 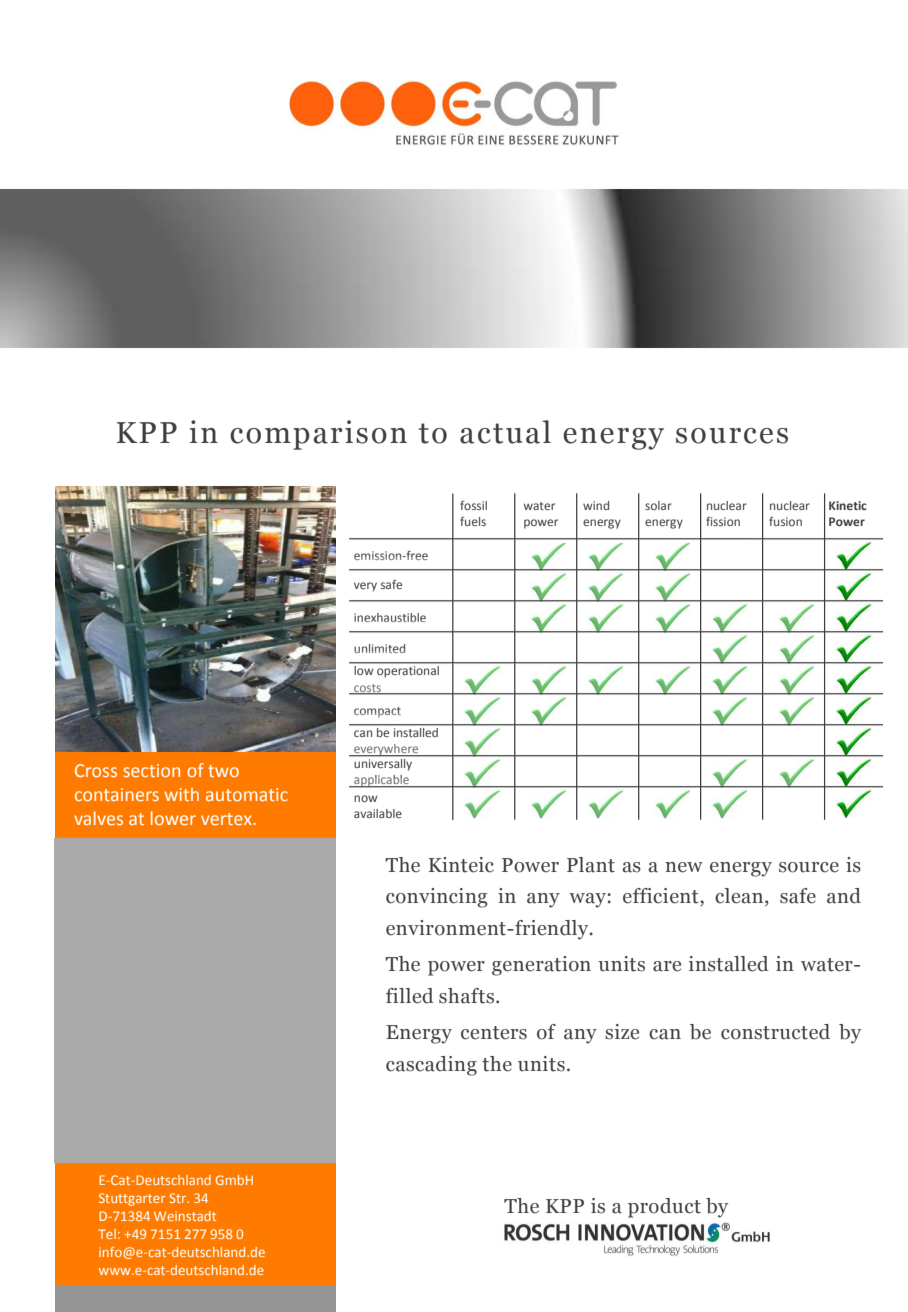 I want to click on Tel, so click(x=107, y=1234).
